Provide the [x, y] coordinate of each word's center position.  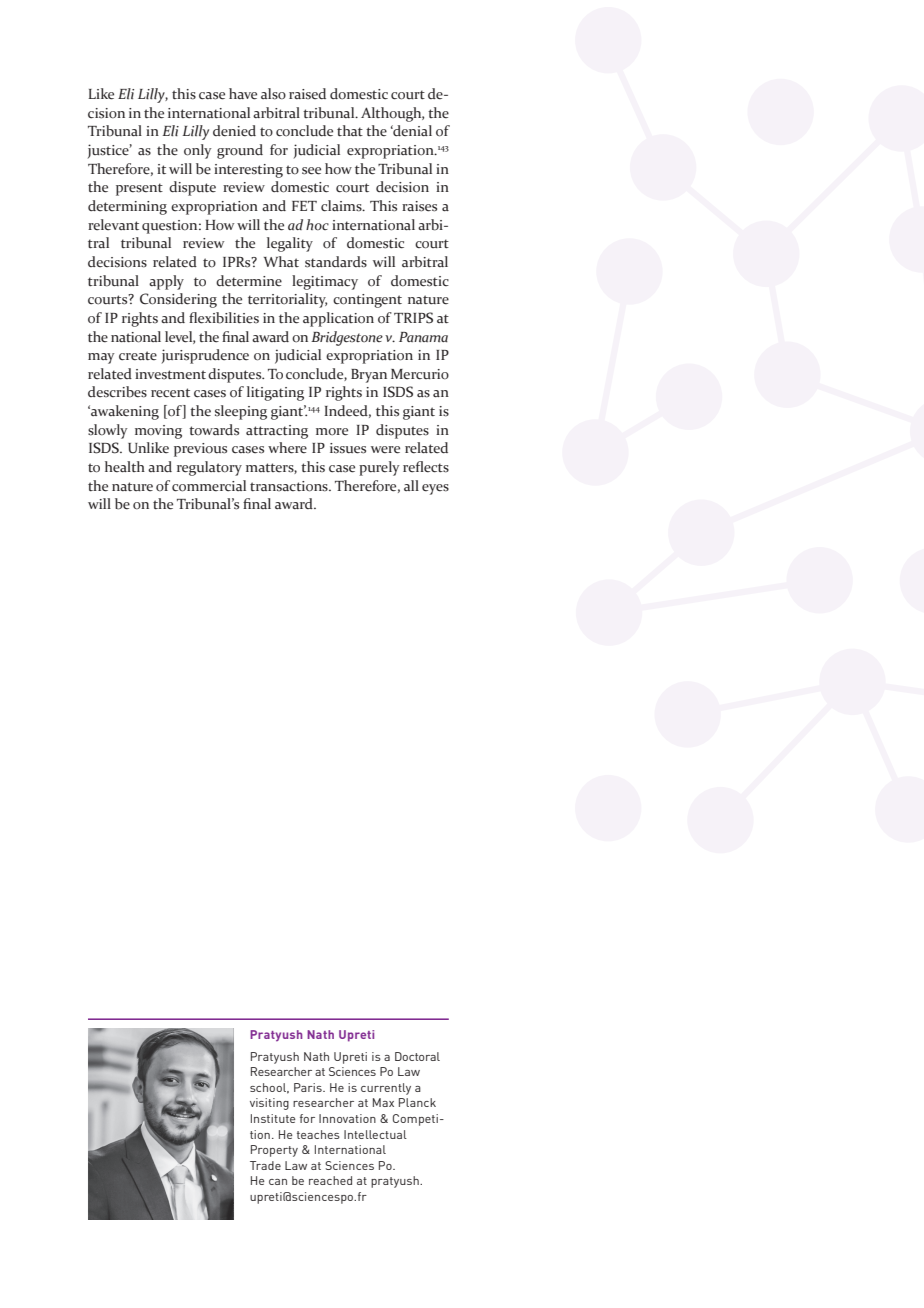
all [411, 485]
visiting [269, 1104]
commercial [209, 486]
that [350, 130]
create [138, 356]
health [125, 467]
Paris [309, 1087]
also [273, 94]
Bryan [369, 376]
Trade [265, 1165]
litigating [275, 393]
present [139, 189]
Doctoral [417, 1056]
